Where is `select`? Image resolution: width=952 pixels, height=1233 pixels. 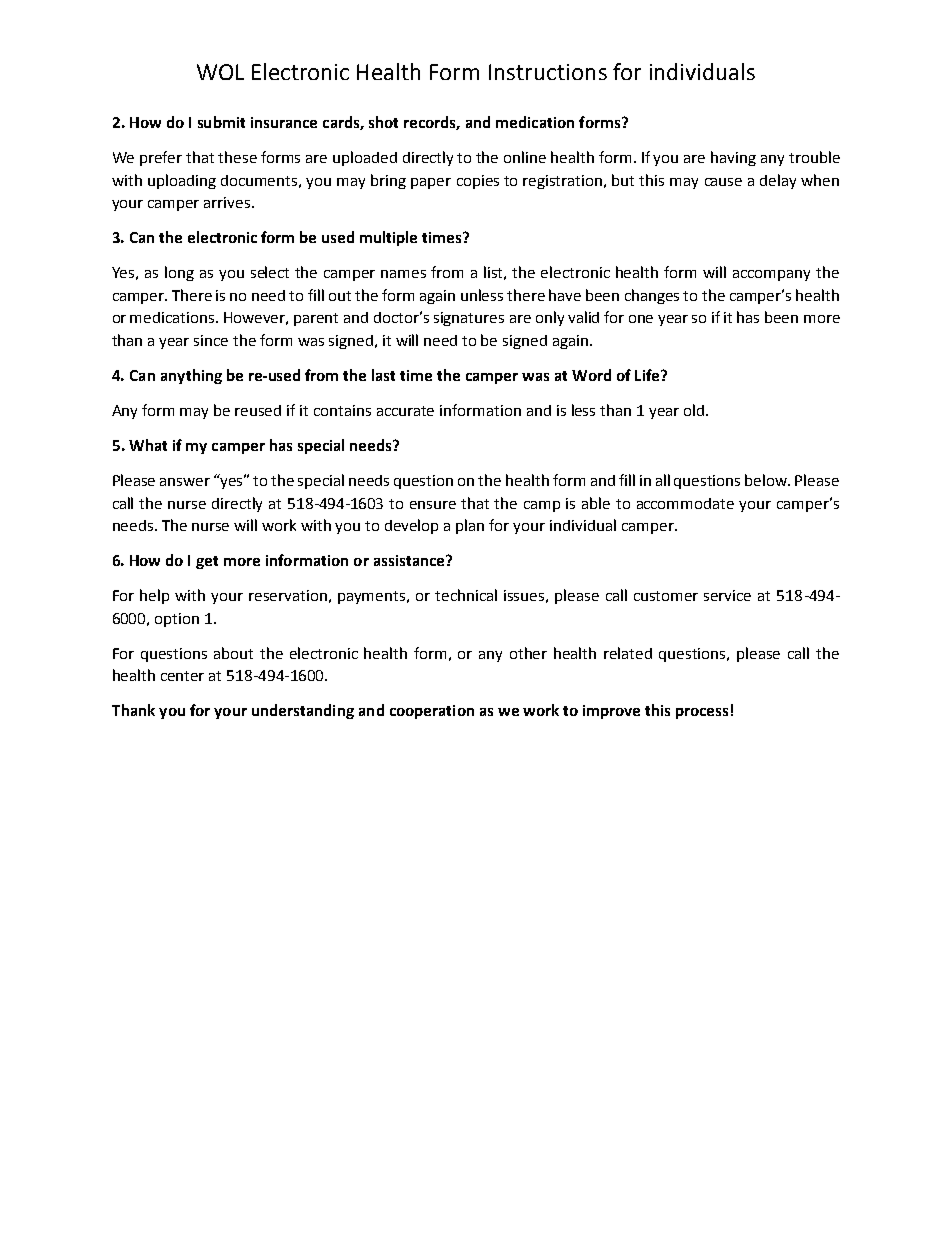 select is located at coordinates (270, 272).
